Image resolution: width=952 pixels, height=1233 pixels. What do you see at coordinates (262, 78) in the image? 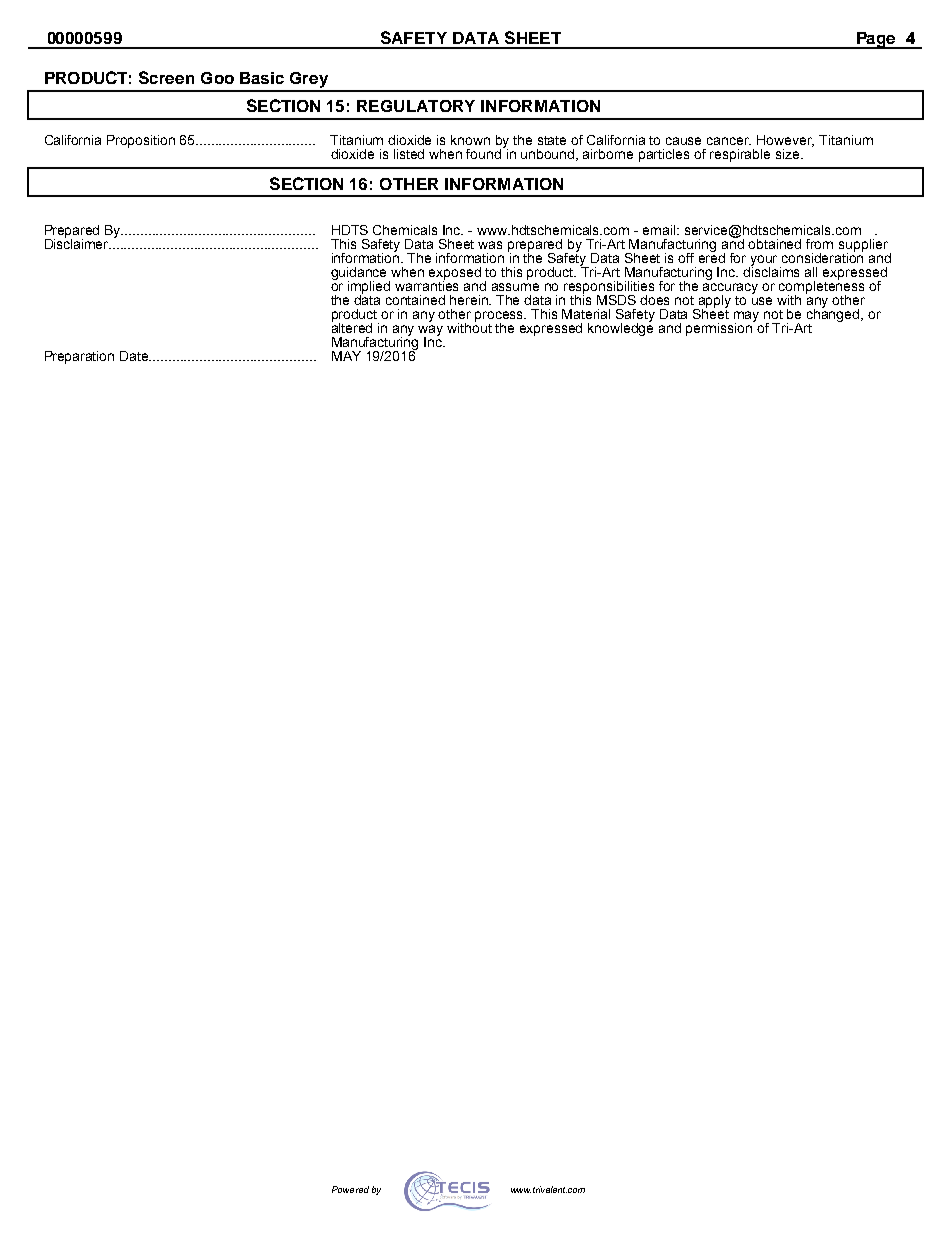
I see `Basic` at bounding box center [262, 78].
